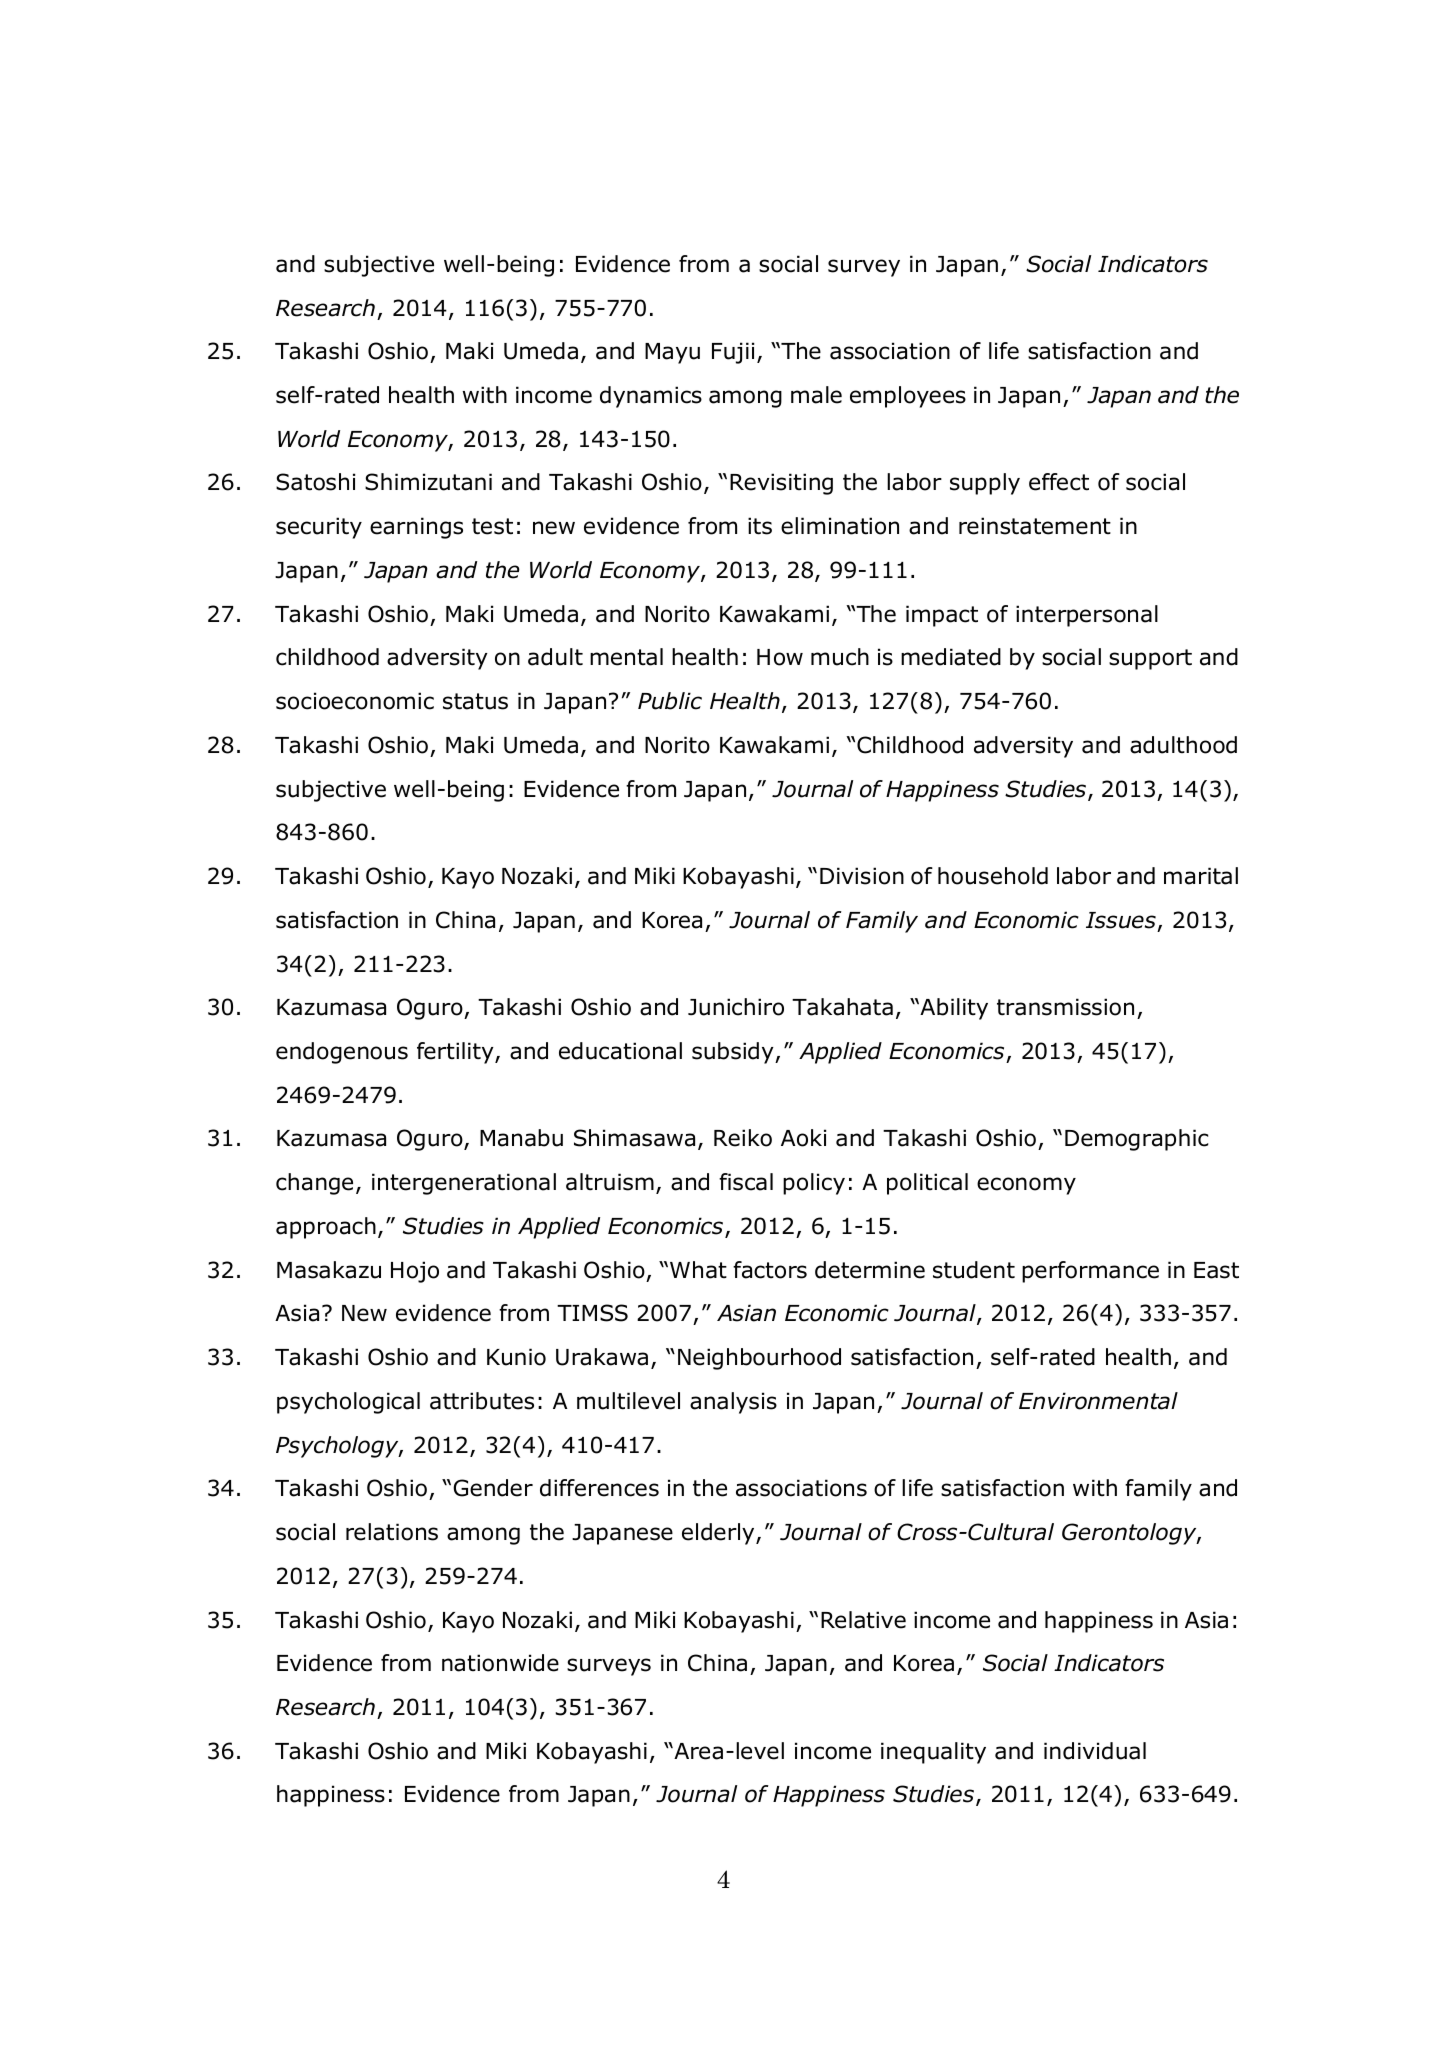 The image size is (1446, 2045). I want to click on effect, so click(1059, 482).
